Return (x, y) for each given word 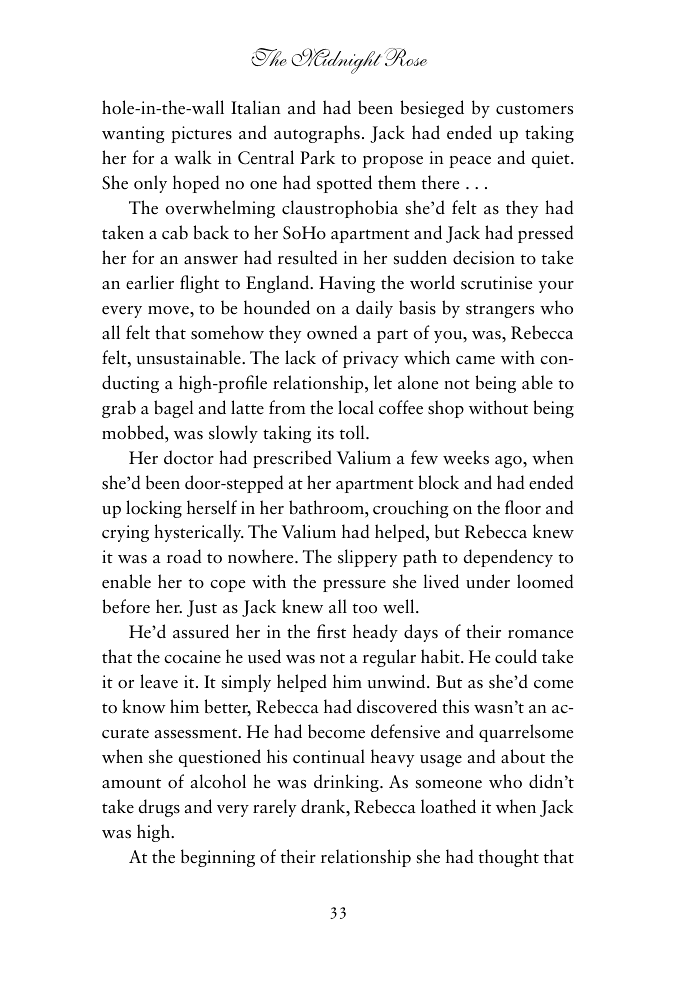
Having (347, 284)
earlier (150, 282)
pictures (201, 134)
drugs (159, 808)
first (331, 631)
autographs (317, 134)
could (516, 656)
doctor (189, 457)
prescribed (292, 459)
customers (534, 109)
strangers (500, 311)
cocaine (192, 657)
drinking (347, 783)
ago (509, 462)
